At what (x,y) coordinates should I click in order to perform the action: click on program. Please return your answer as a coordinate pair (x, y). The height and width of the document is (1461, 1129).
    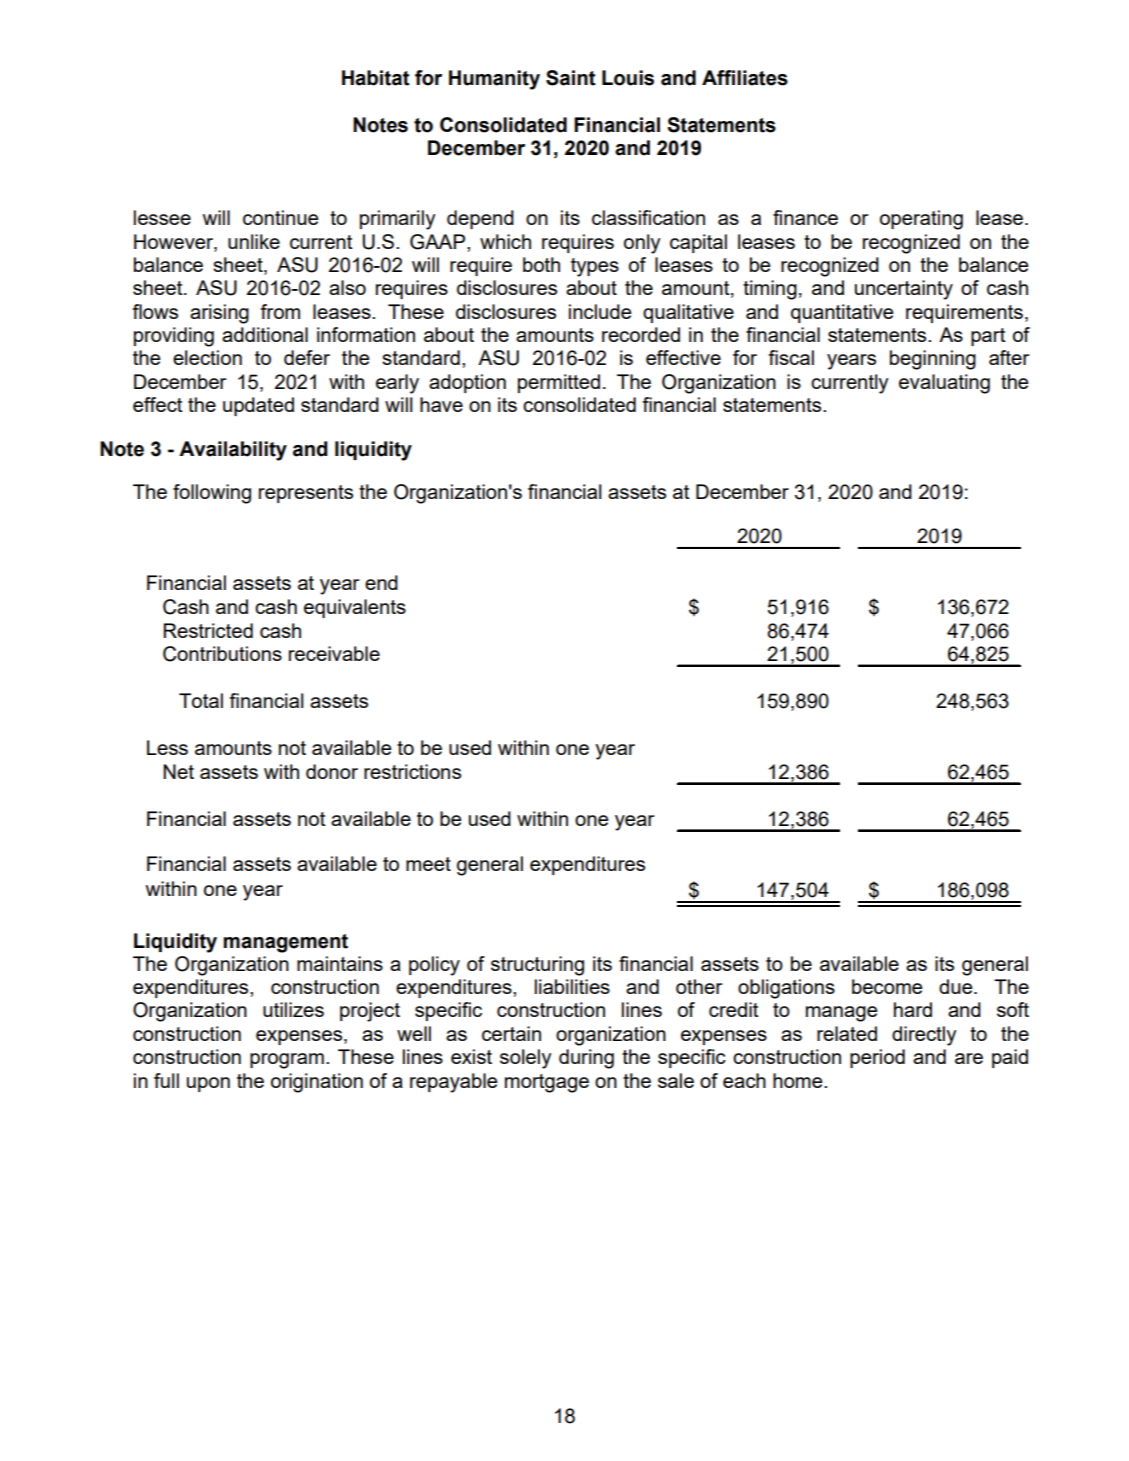
    Looking at the image, I should click on (287, 1061).
